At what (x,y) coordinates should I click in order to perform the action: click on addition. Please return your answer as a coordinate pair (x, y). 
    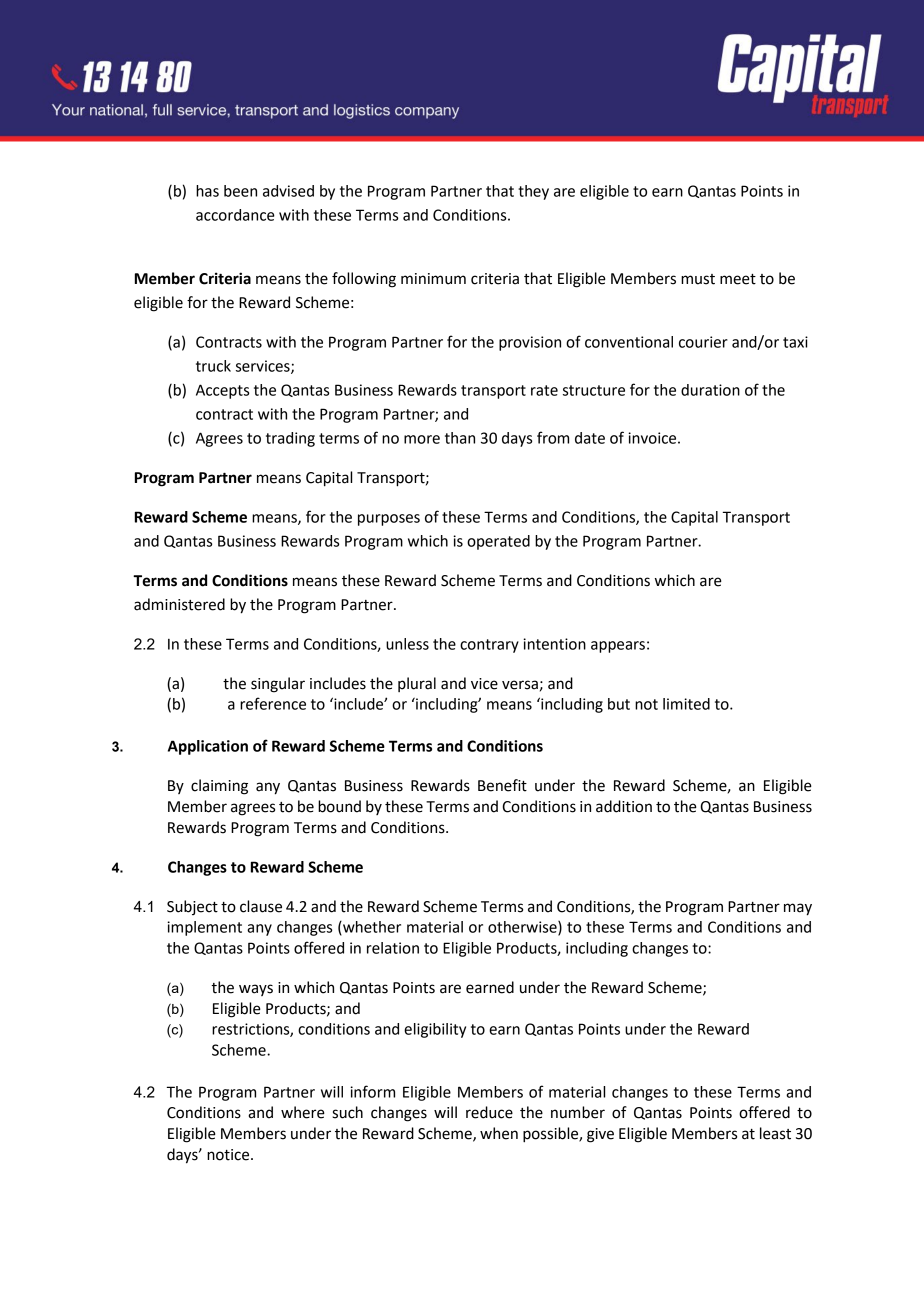
    Looking at the image, I should click on (624, 806).
